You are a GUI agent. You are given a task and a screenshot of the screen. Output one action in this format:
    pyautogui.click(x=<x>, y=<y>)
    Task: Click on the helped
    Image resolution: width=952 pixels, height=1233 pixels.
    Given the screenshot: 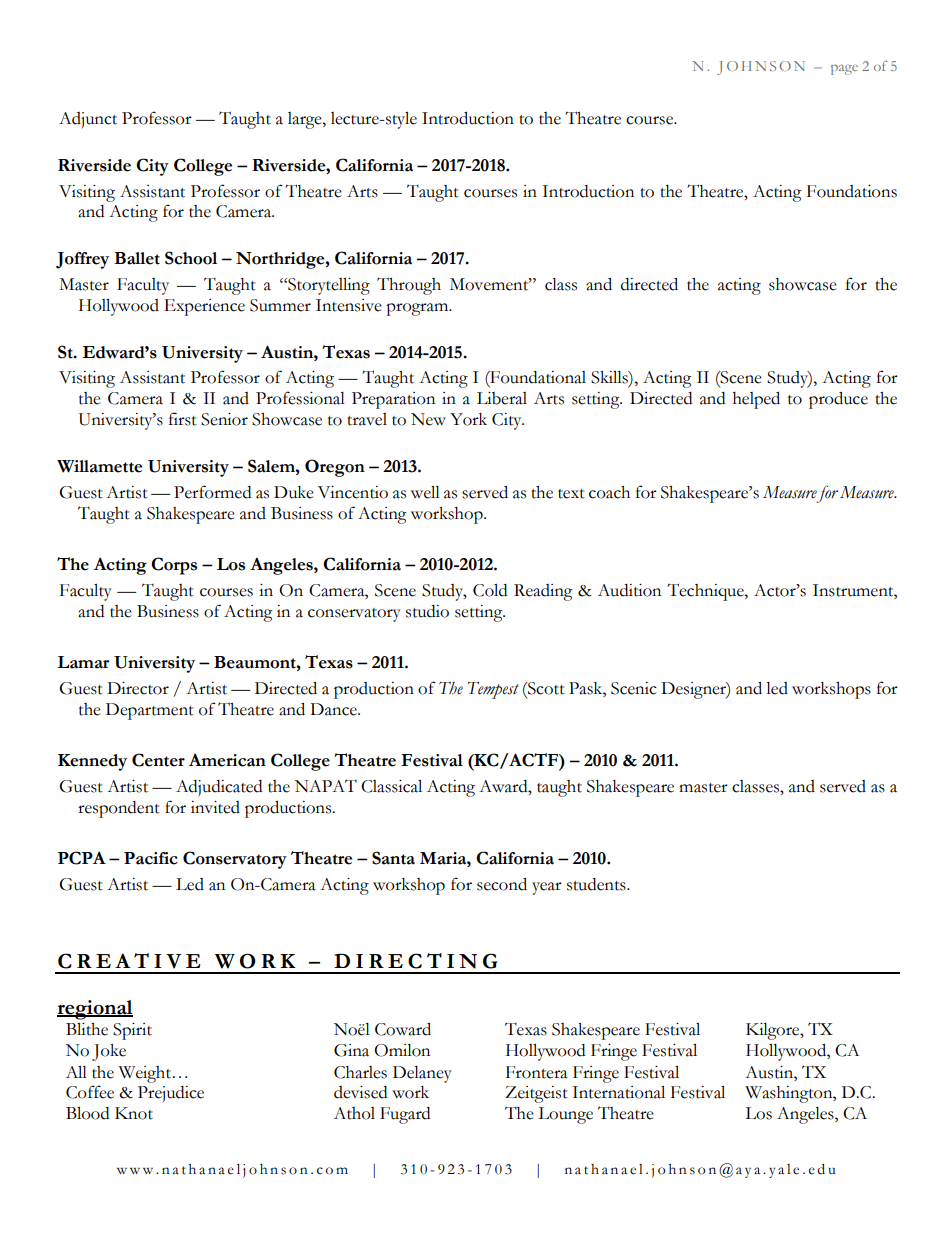 What is the action you would take?
    pyautogui.click(x=756, y=400)
